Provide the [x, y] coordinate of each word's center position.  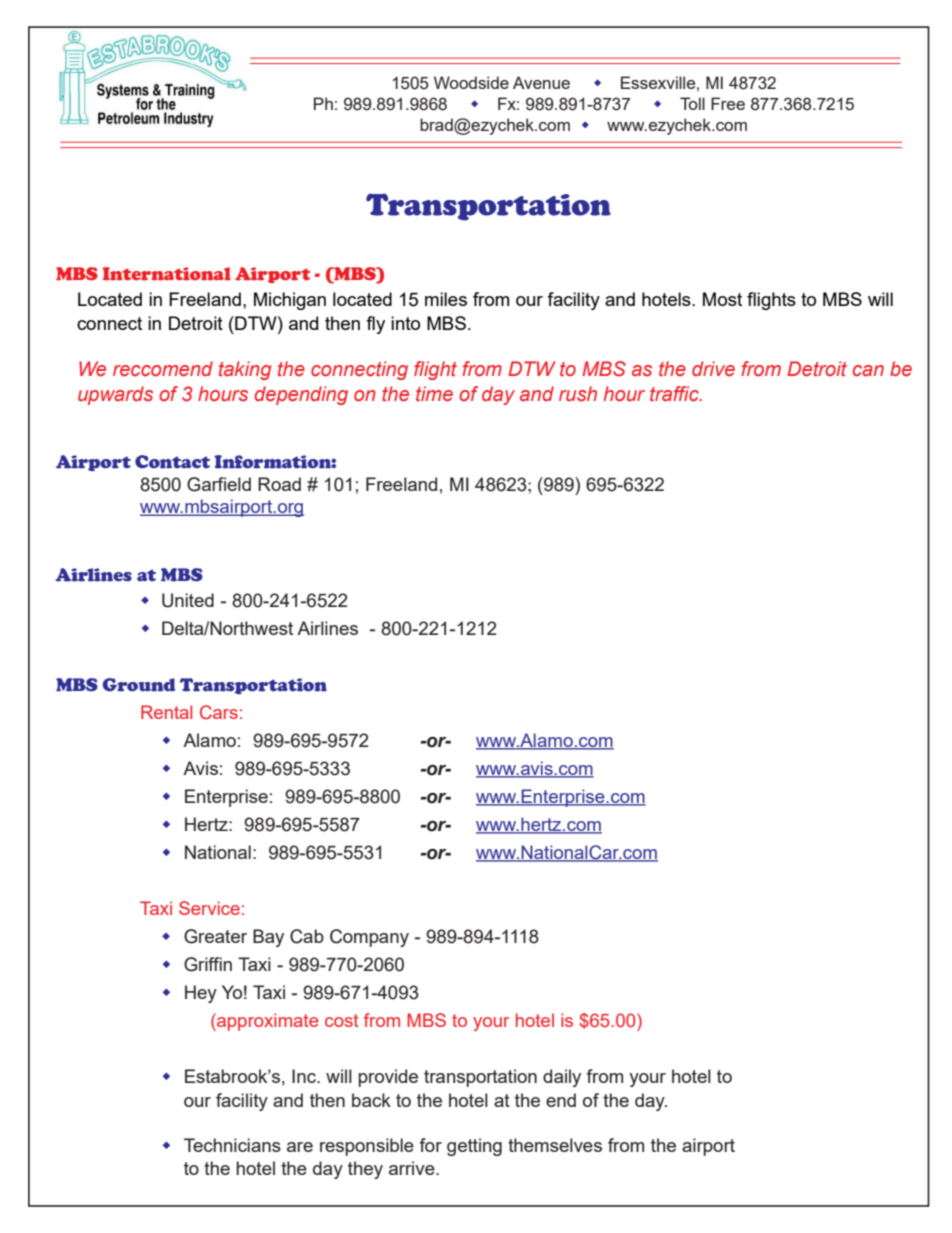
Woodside [471, 82]
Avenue [541, 82]
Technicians [232, 1145]
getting [474, 1147]
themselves [555, 1145]
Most [722, 299]
